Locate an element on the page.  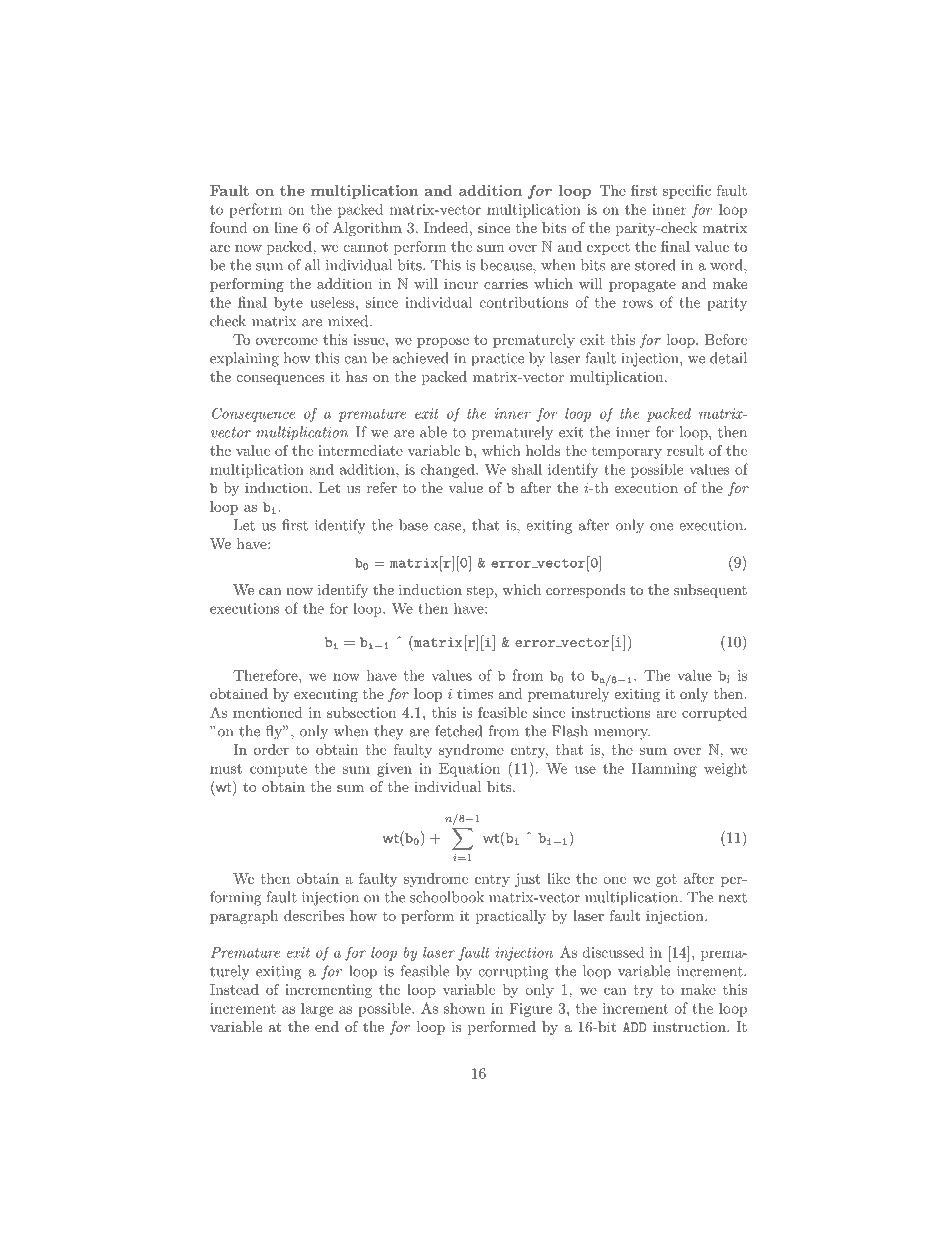
fetched is located at coordinates (458, 731).
